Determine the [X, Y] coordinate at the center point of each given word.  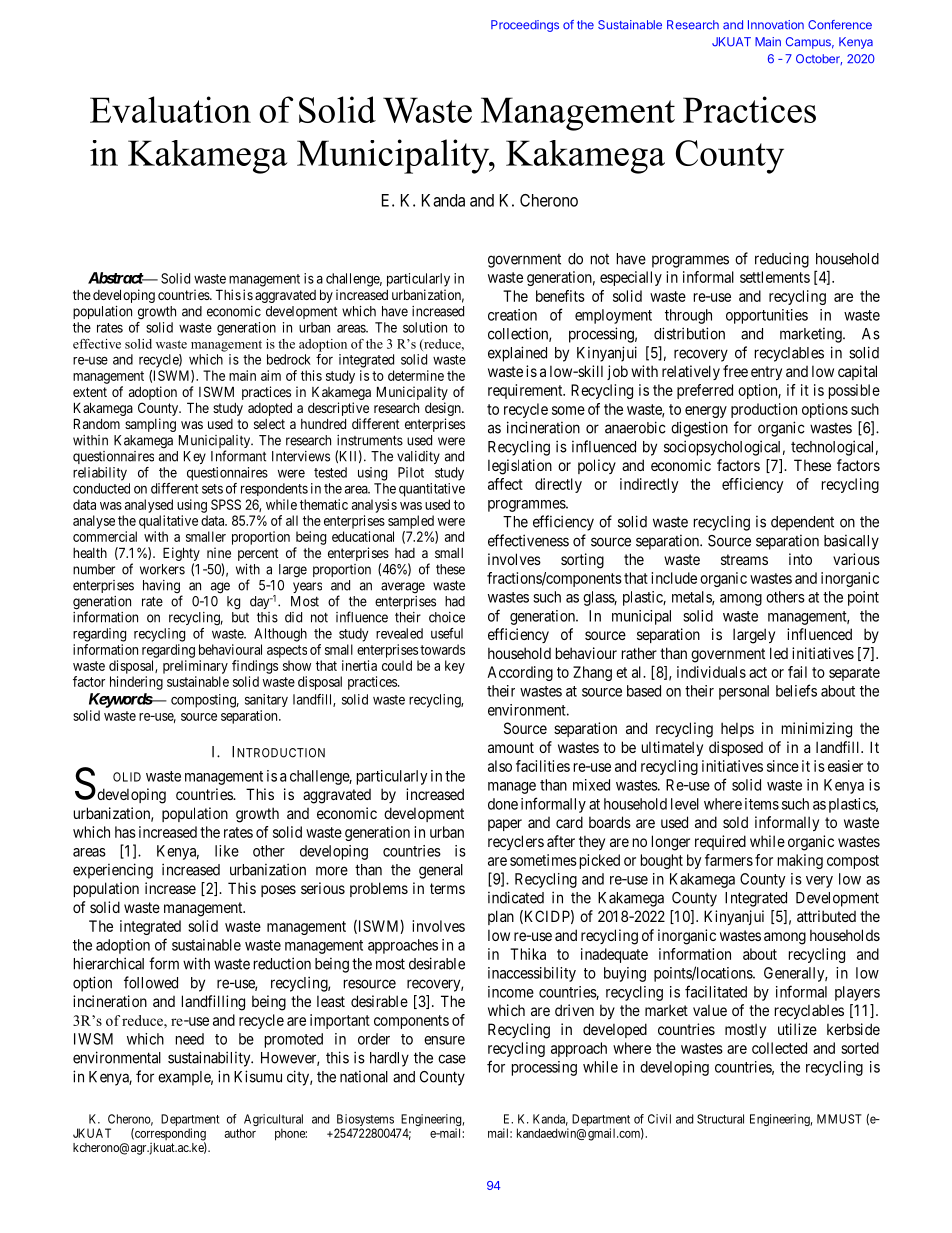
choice [447, 617]
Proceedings [525, 26]
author [240, 1133]
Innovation [776, 25]
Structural [720, 1119]
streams [744, 559]
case [452, 1059]
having [162, 588]
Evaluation [170, 109]
